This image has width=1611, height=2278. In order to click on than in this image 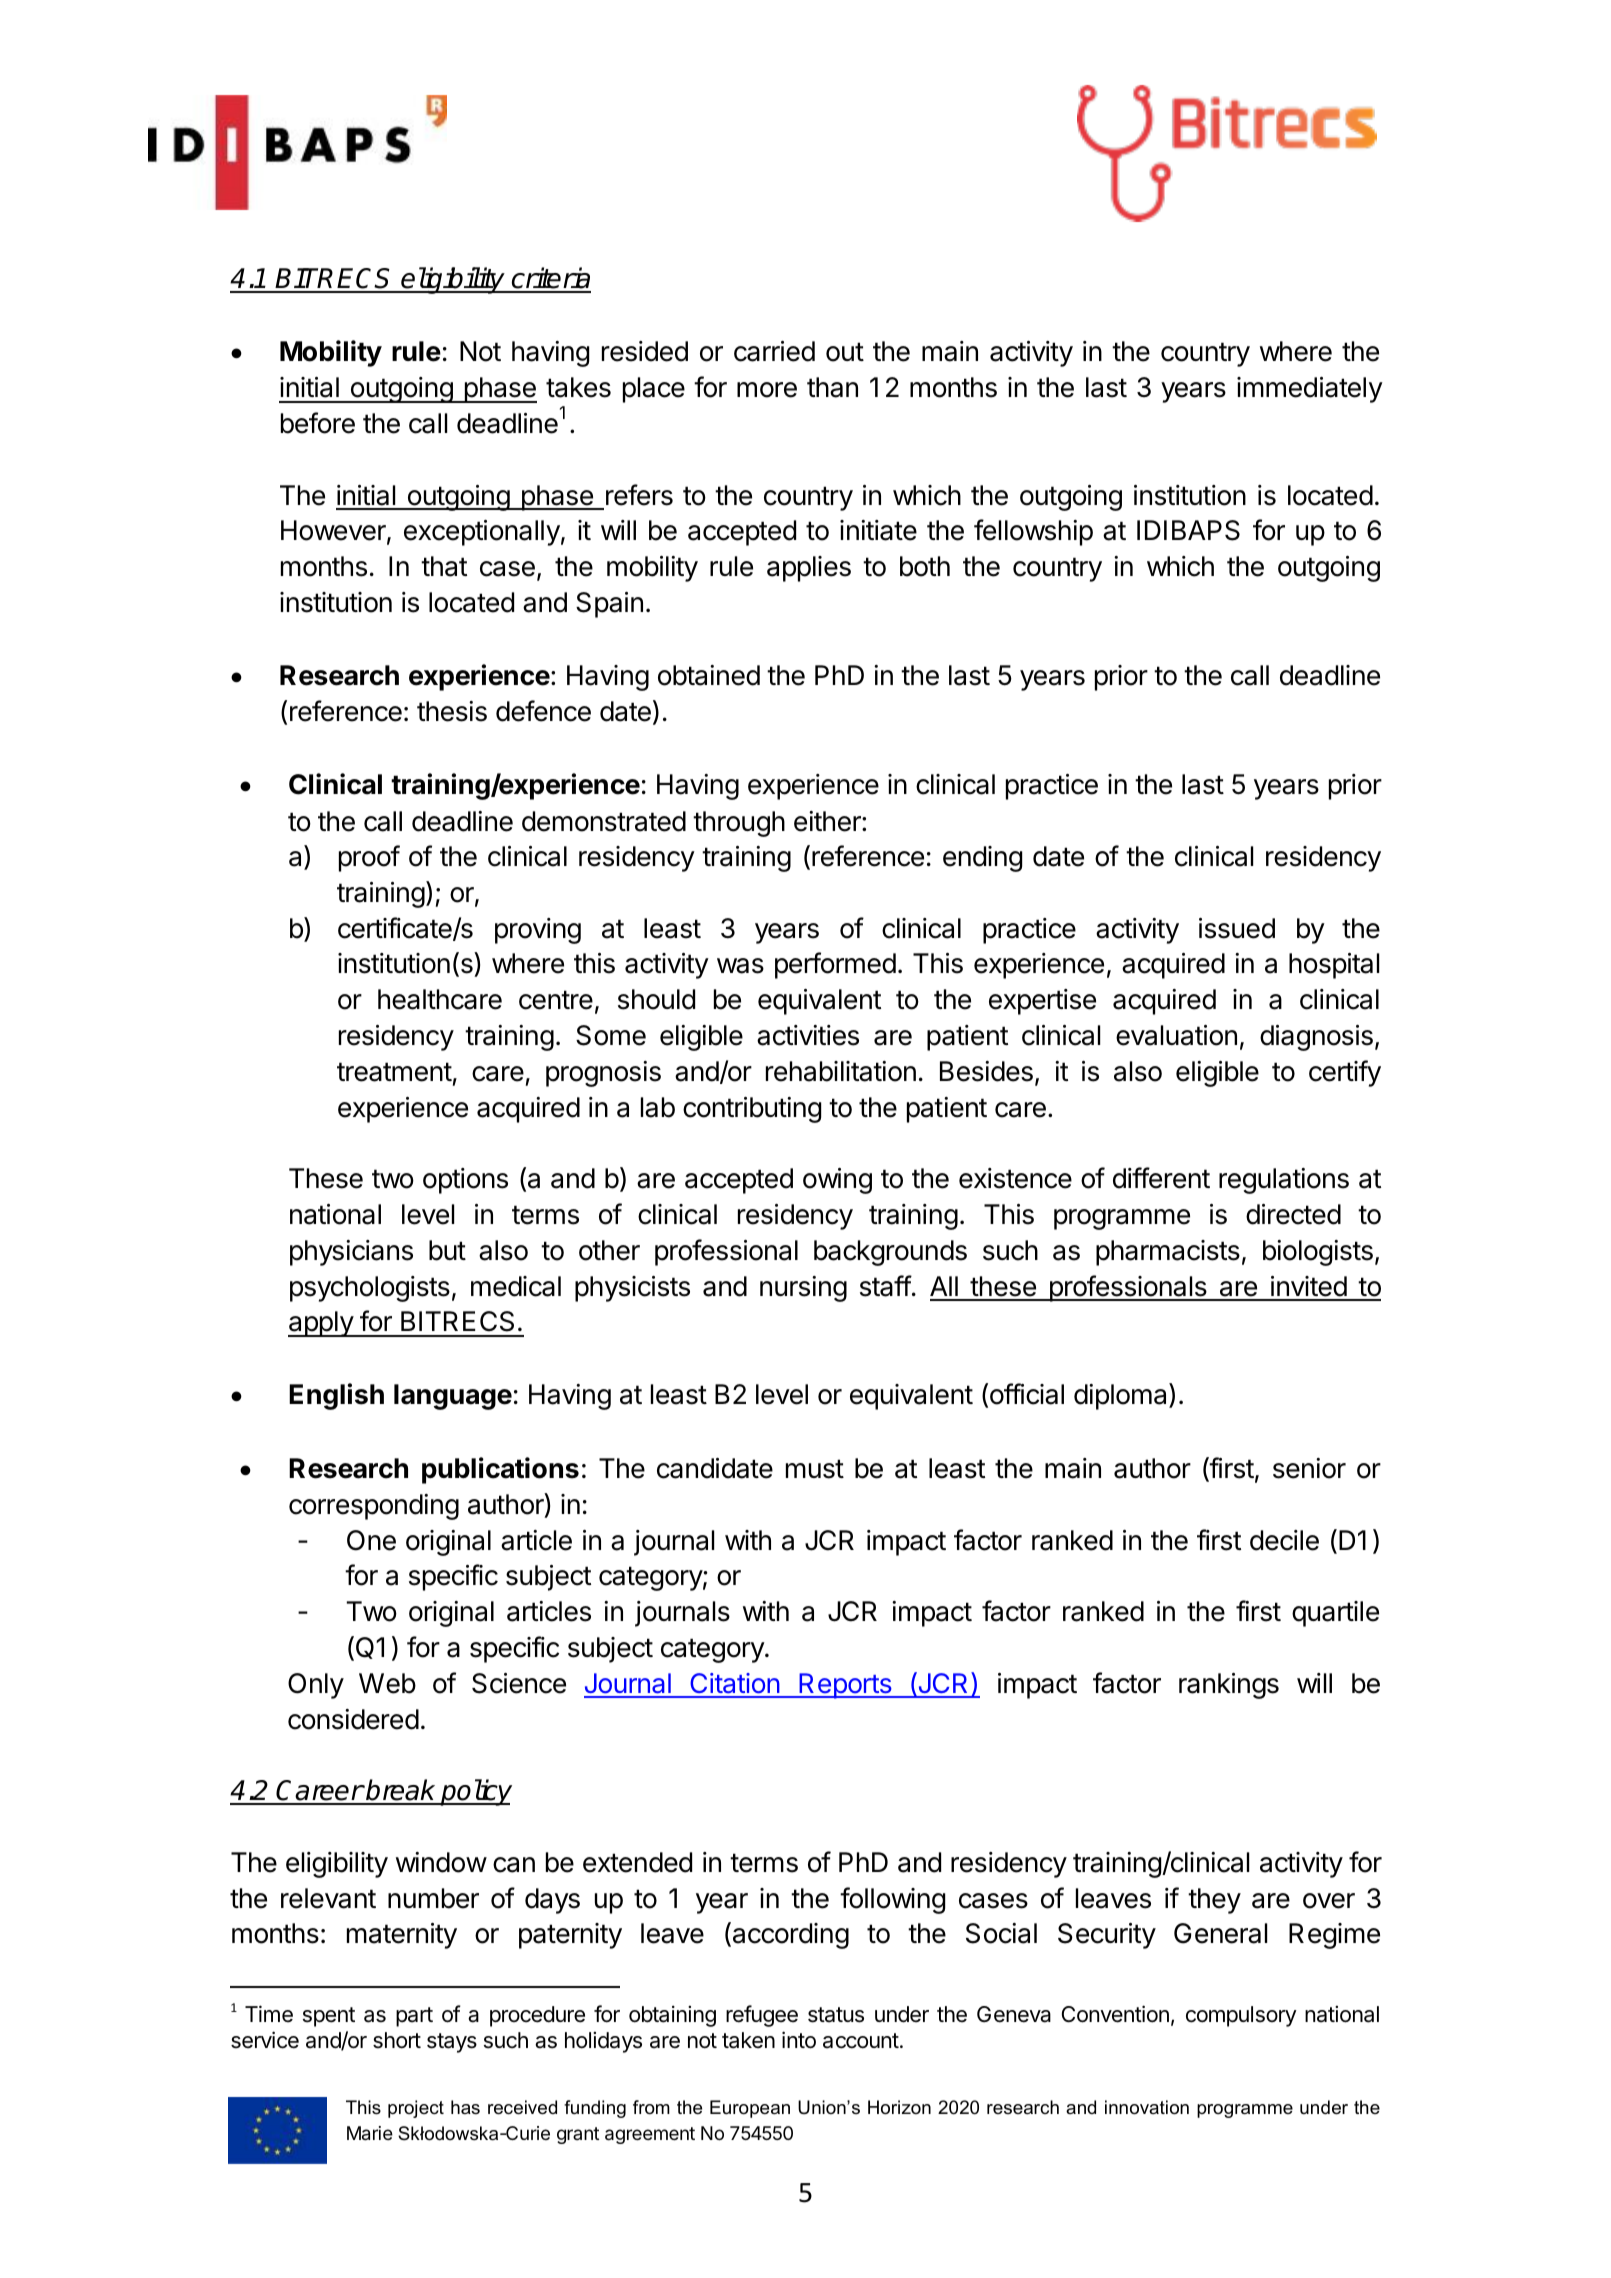, I will do `click(832, 387)`.
